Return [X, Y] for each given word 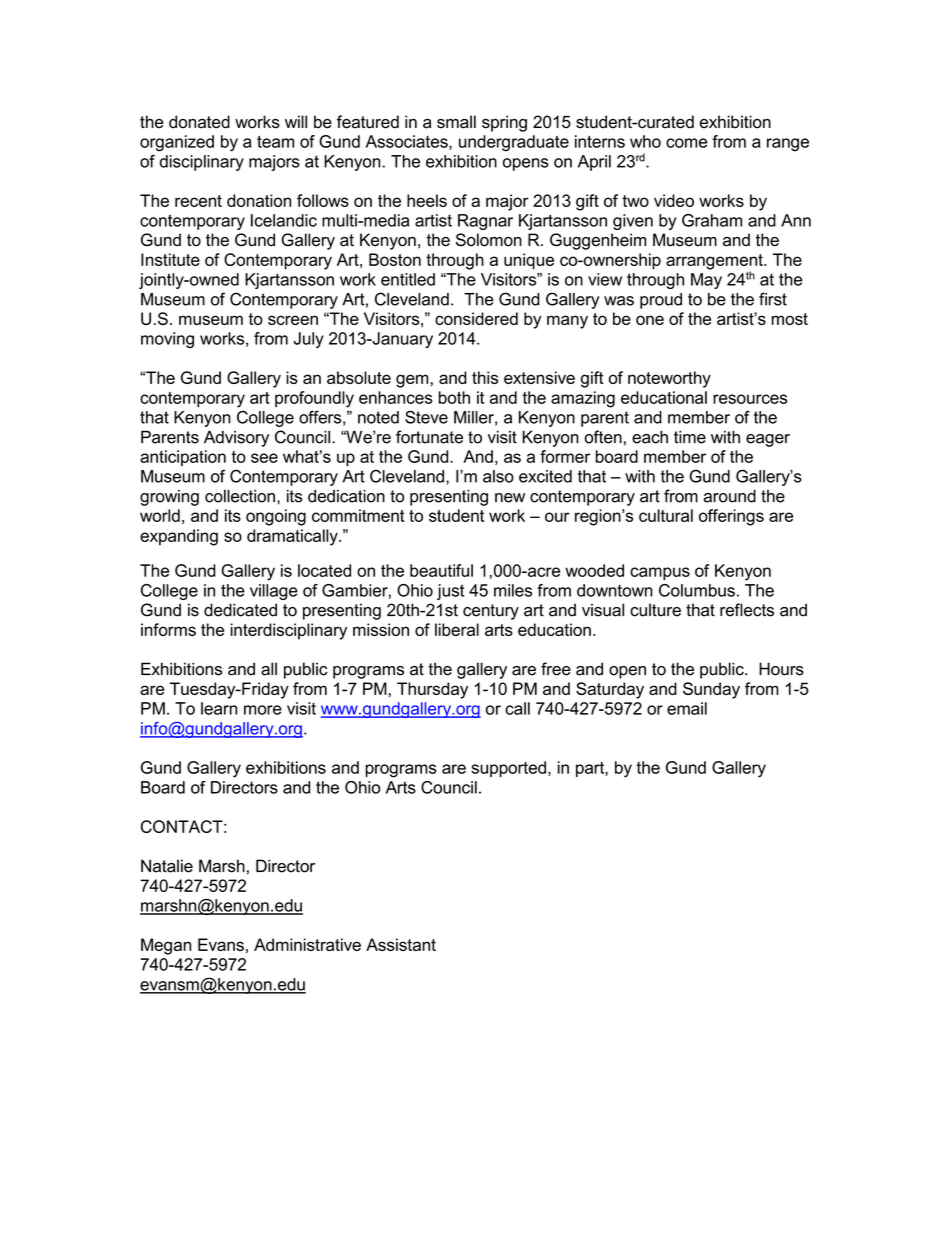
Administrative [307, 944]
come [686, 143]
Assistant [401, 944]
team [275, 142]
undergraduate [514, 143]
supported [508, 769]
